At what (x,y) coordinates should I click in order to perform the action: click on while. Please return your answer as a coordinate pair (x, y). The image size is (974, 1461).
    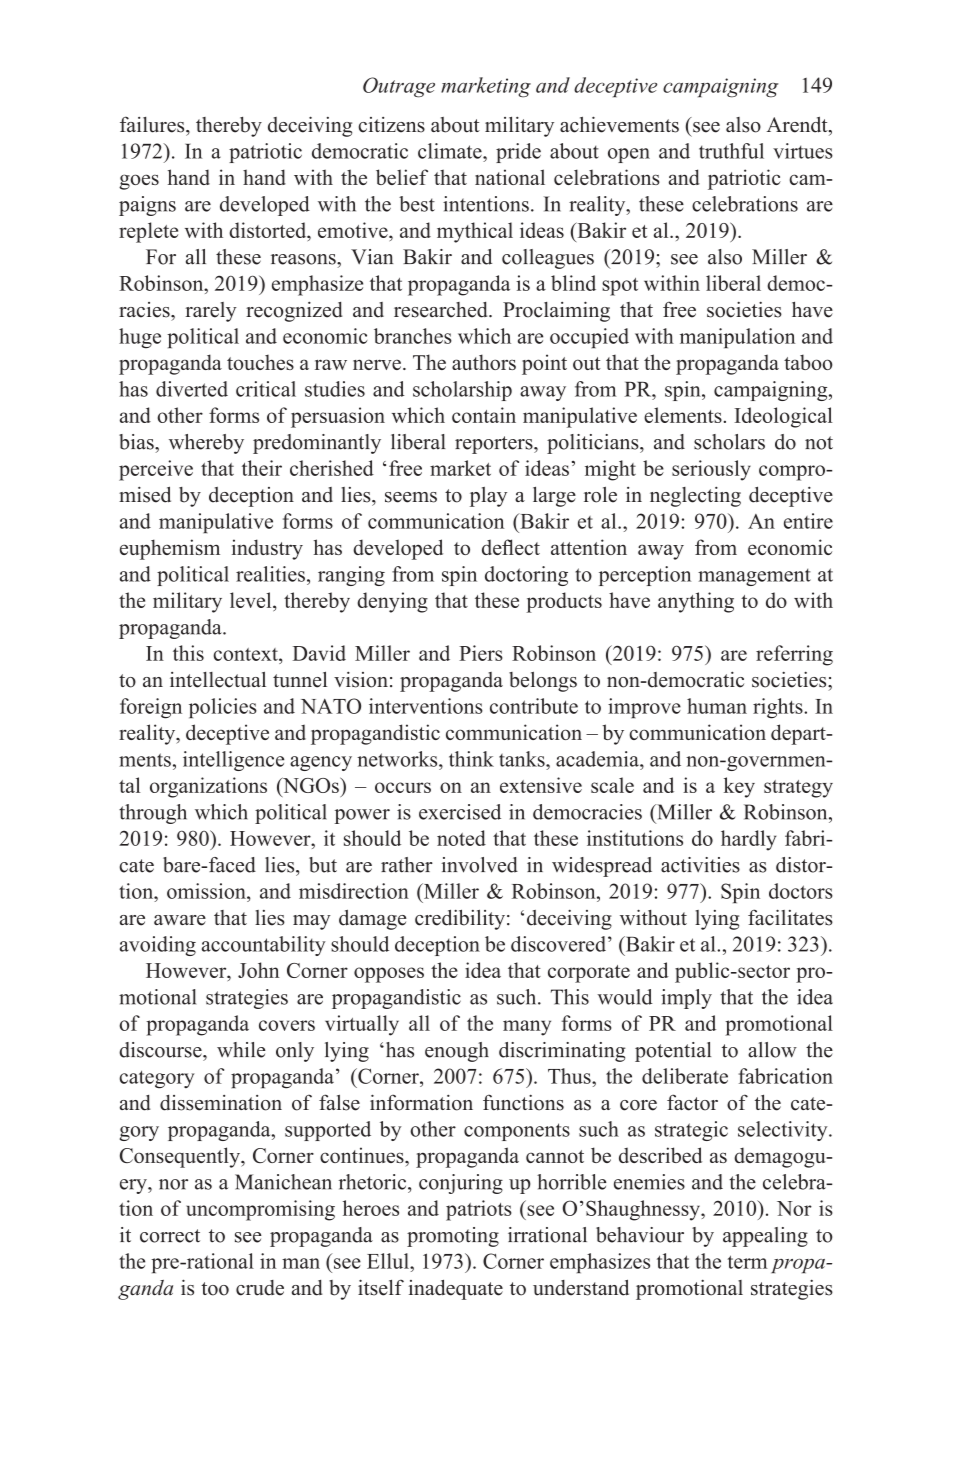
    Looking at the image, I should click on (241, 1050).
